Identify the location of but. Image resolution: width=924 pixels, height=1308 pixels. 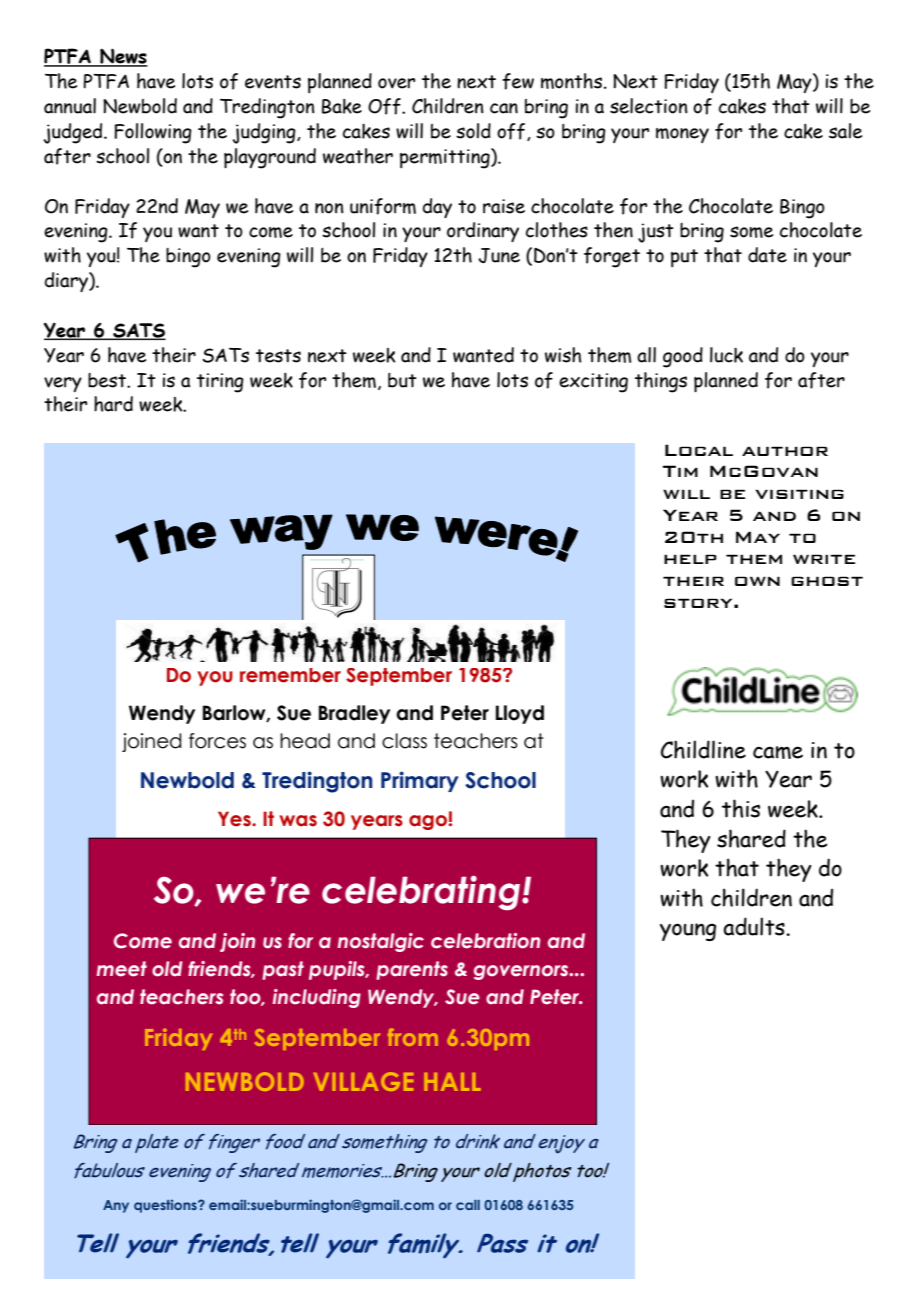
(402, 380).
